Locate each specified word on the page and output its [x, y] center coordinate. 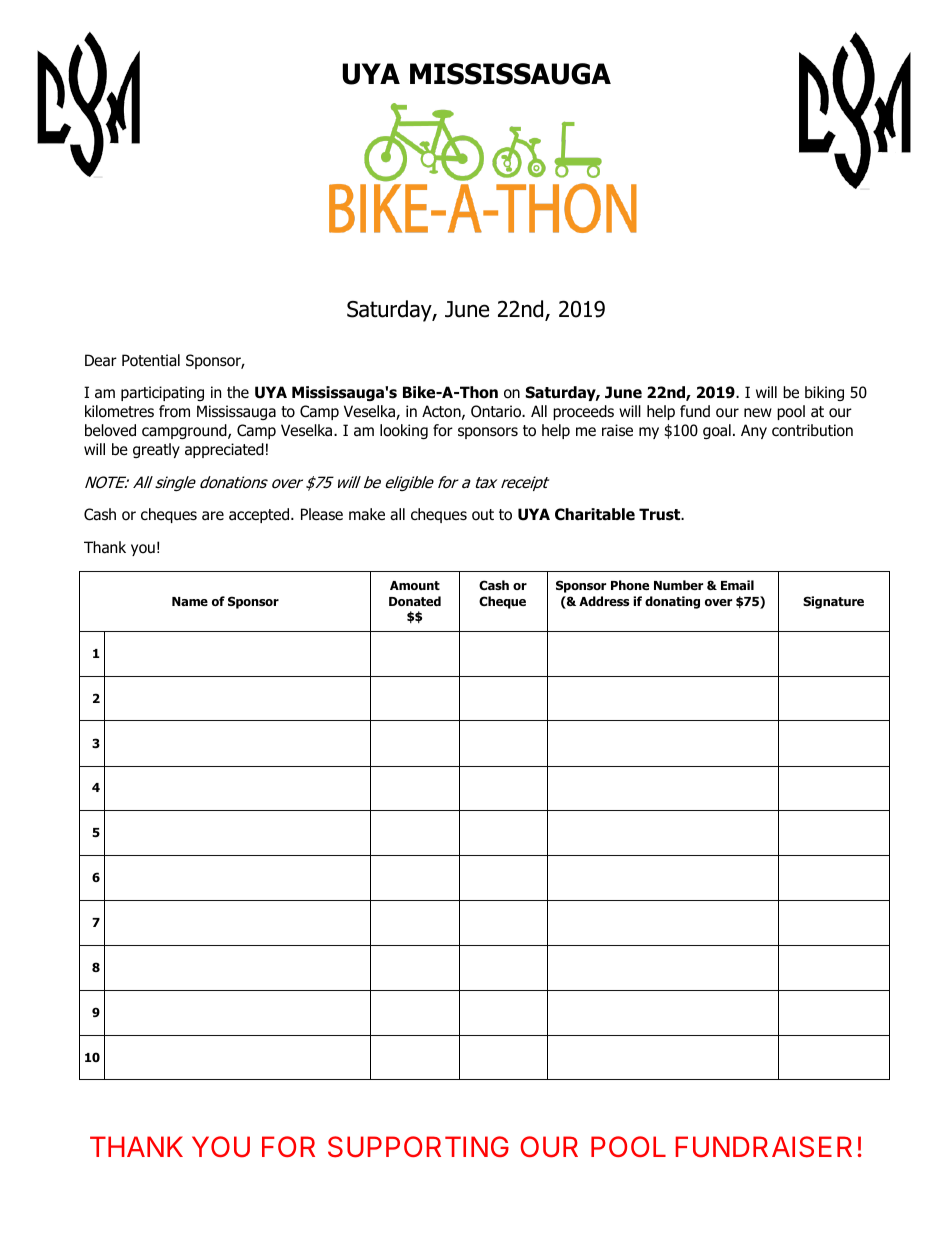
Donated [415, 601]
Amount [415, 585]
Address [604, 601]
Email [737, 585]
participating [162, 393]
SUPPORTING [418, 1147]
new [758, 412]
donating [672, 602]
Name [190, 601]
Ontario [497, 411]
